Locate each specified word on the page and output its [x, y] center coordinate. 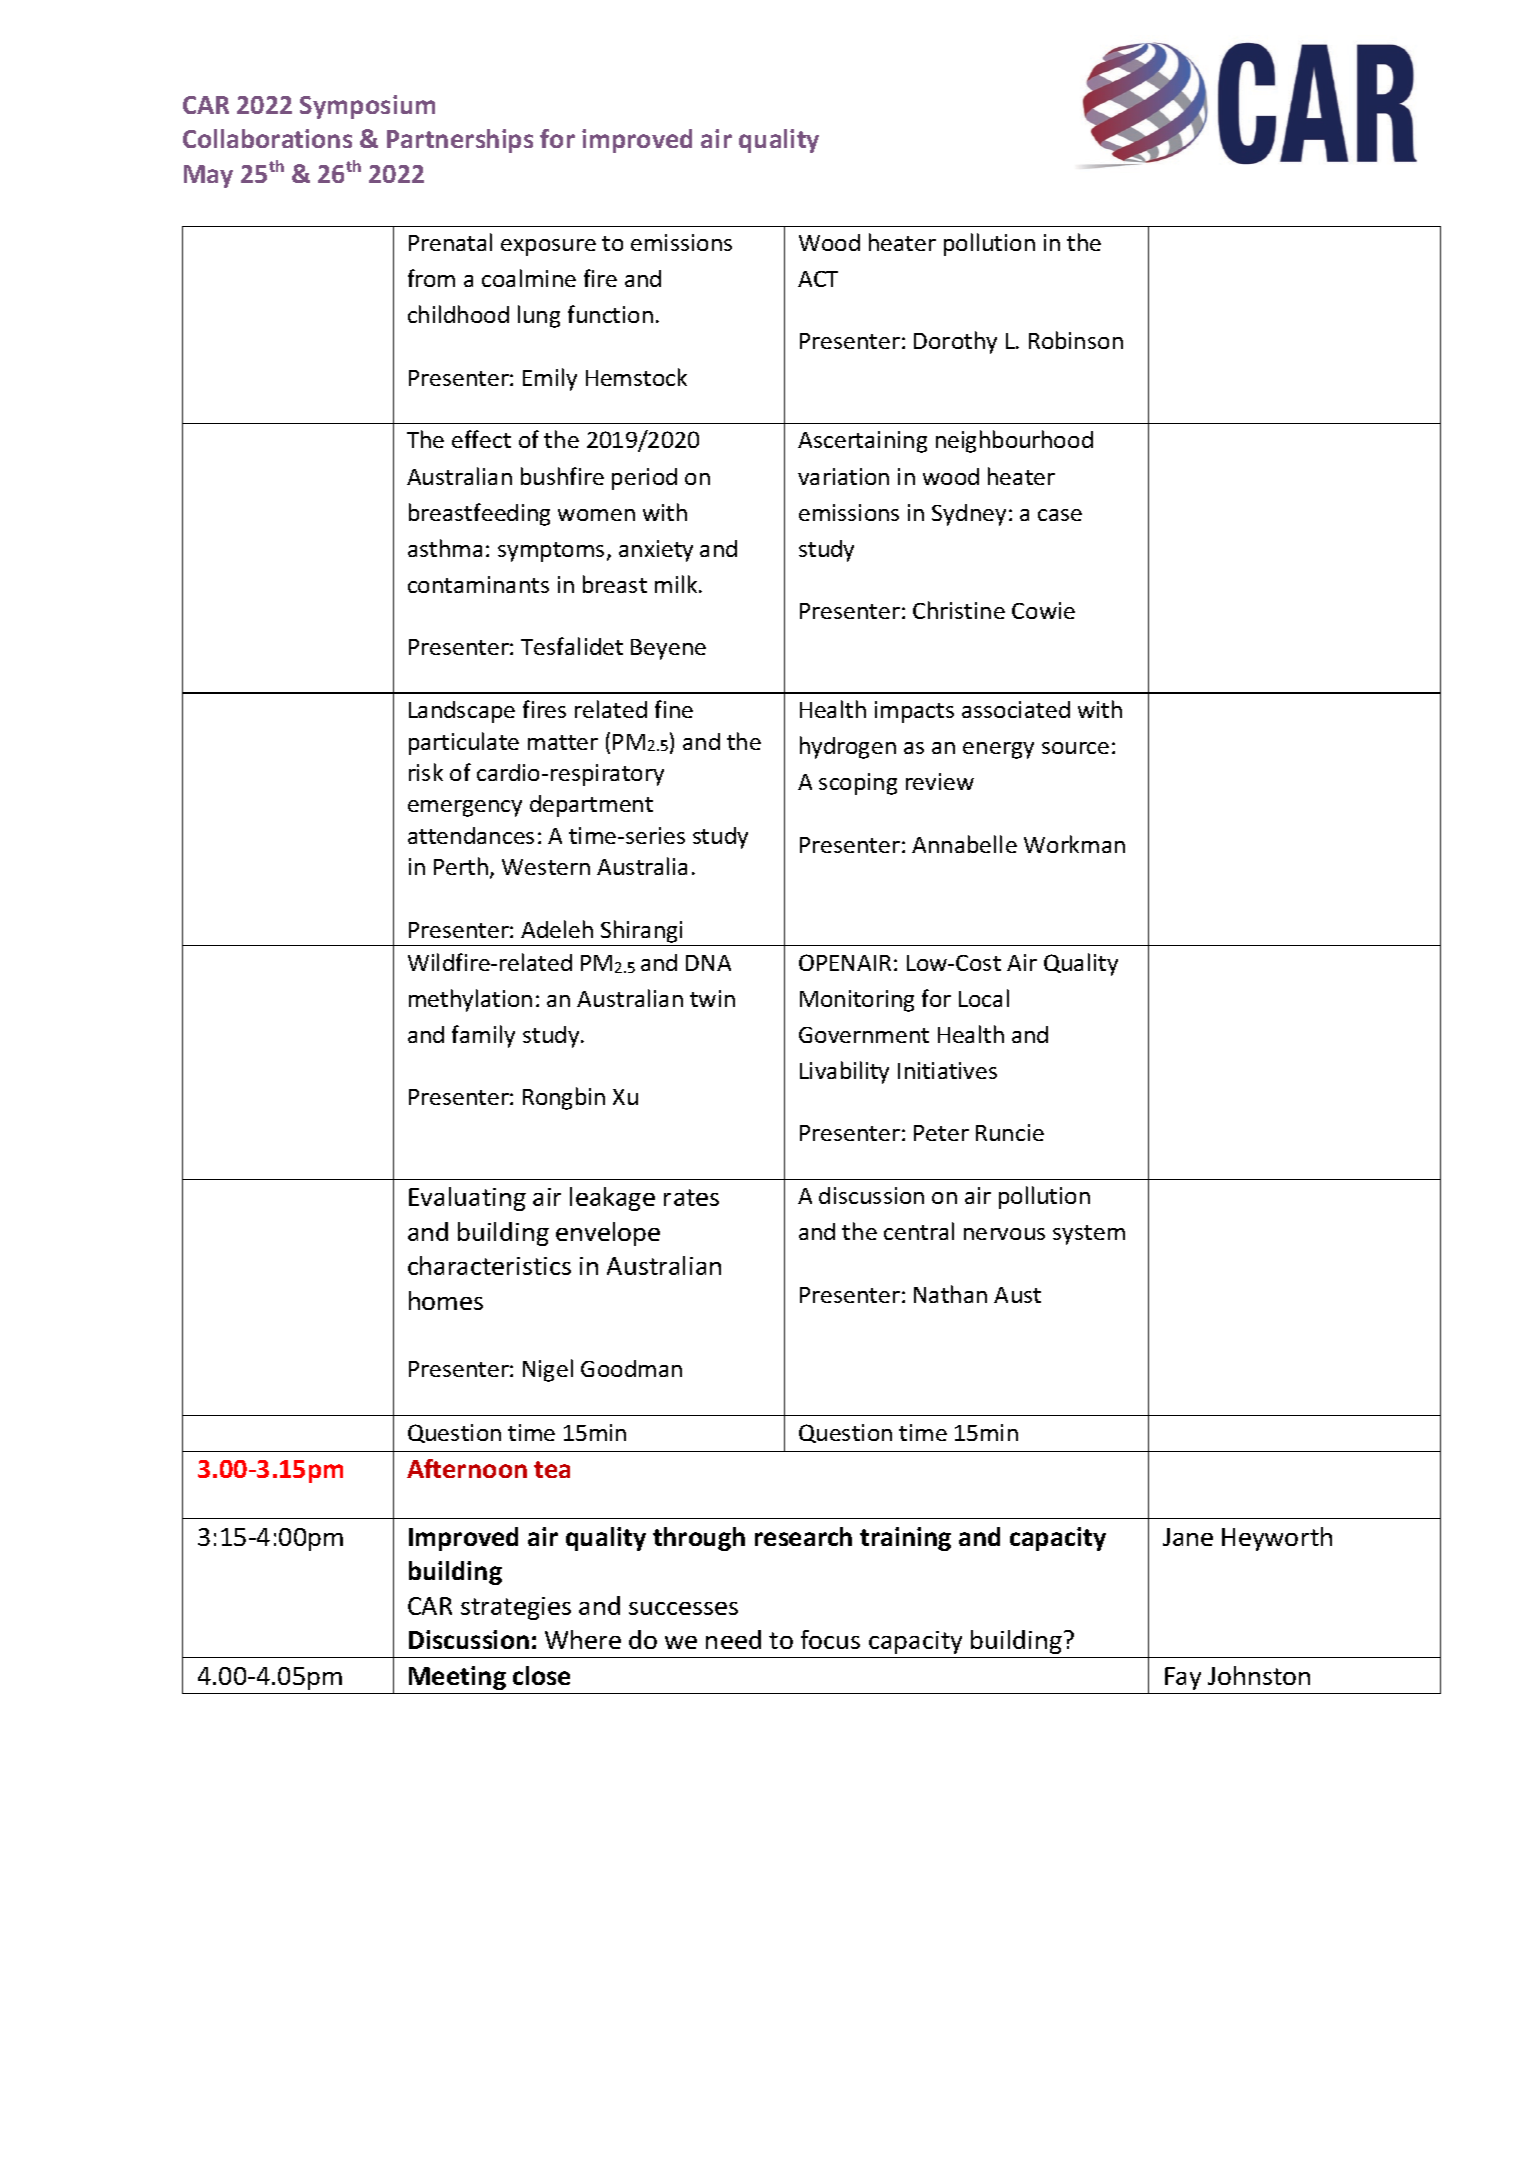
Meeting [457, 1678]
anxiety [656, 551]
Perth [461, 866]
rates [691, 1197]
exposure [548, 247]
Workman [1074, 844]
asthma [445, 548]
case [1060, 515]
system [1089, 1235]
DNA [708, 963]
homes [446, 1300]
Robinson [1076, 340]
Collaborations [267, 138]
